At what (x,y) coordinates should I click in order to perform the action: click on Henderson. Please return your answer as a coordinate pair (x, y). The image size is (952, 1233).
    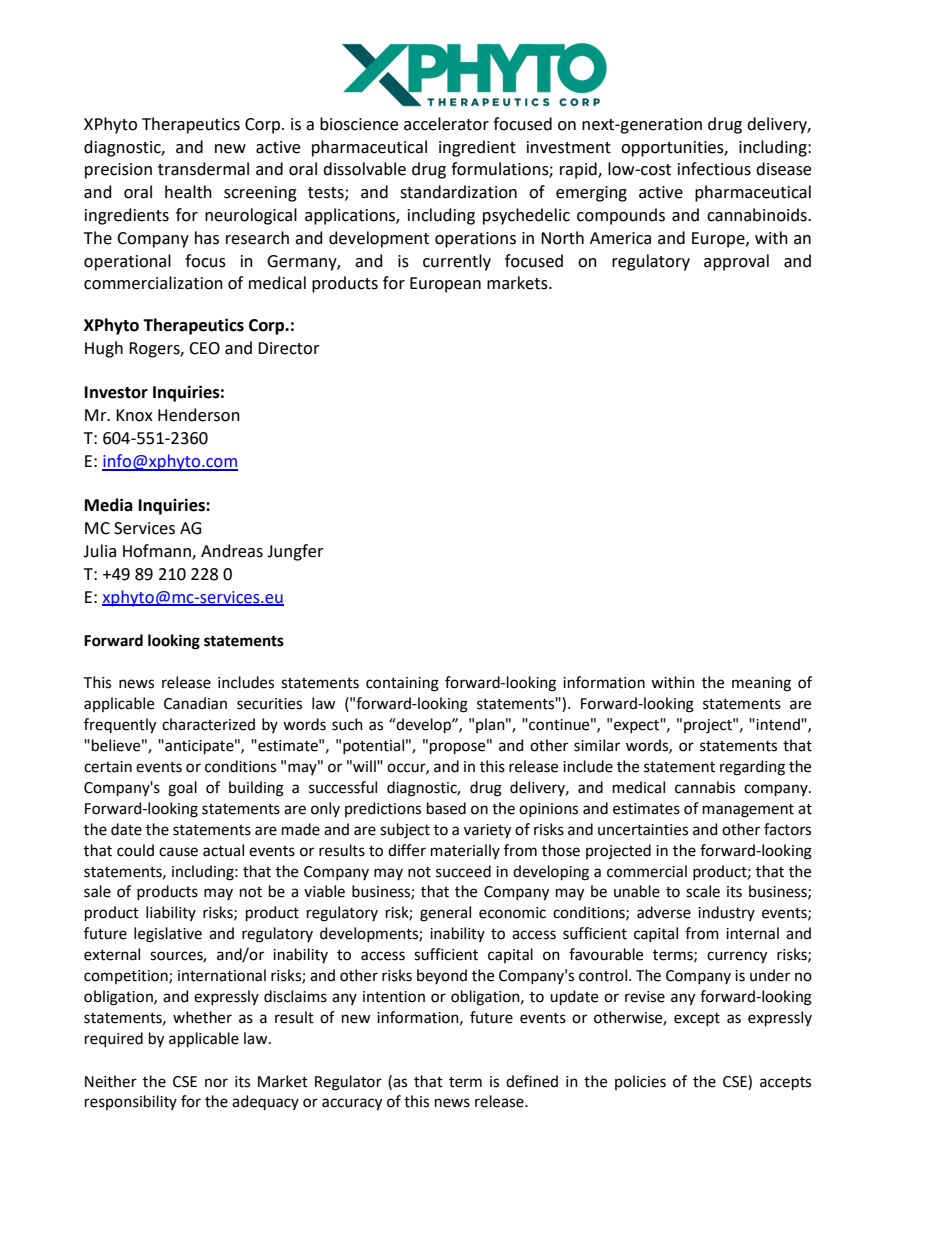
    Looking at the image, I should click on (199, 415).
